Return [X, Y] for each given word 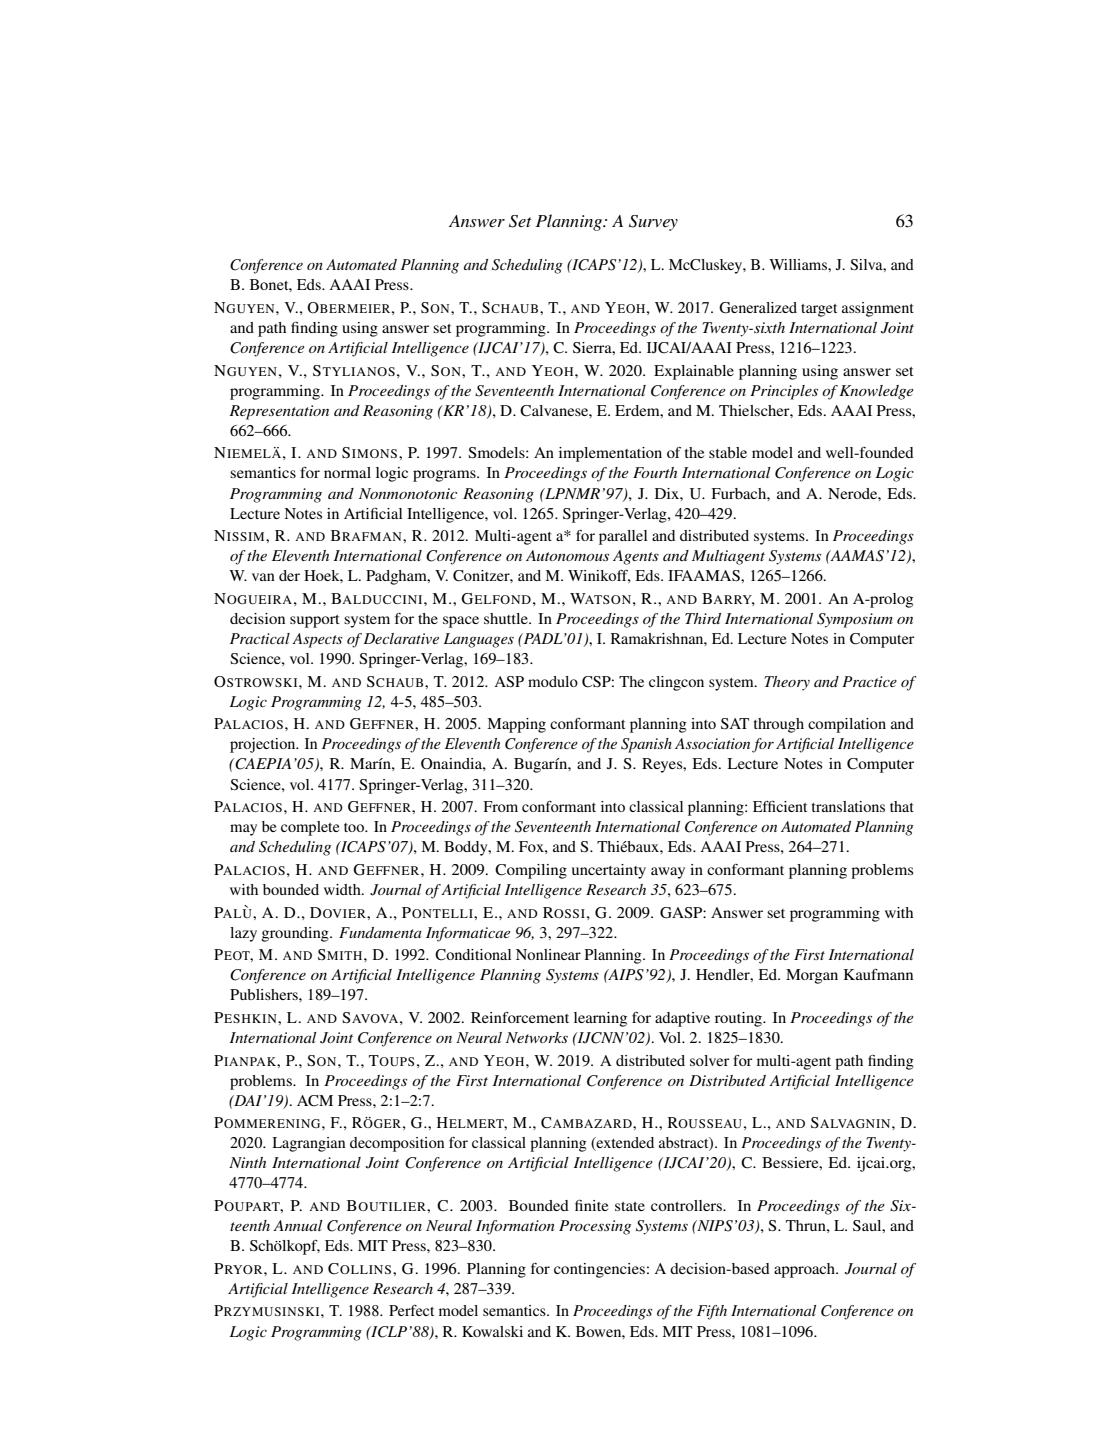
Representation [279, 412]
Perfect [411, 1310]
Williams [799, 264]
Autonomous [567, 555]
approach [805, 1270]
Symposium [855, 620]
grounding [296, 934]
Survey [653, 223]
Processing [595, 1227]
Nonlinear [548, 954]
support [315, 621]
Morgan [812, 976]
